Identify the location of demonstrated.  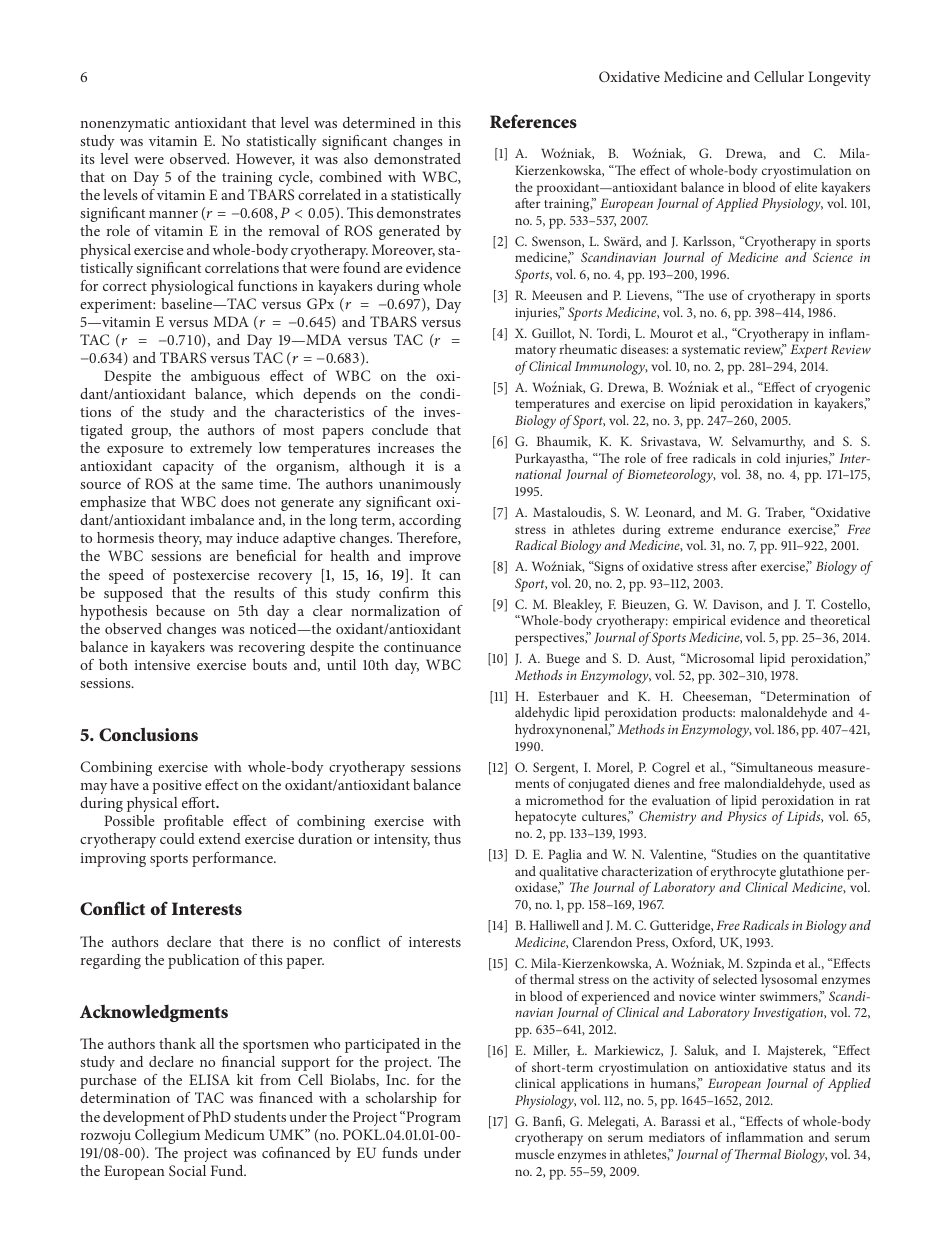
(417, 158).
